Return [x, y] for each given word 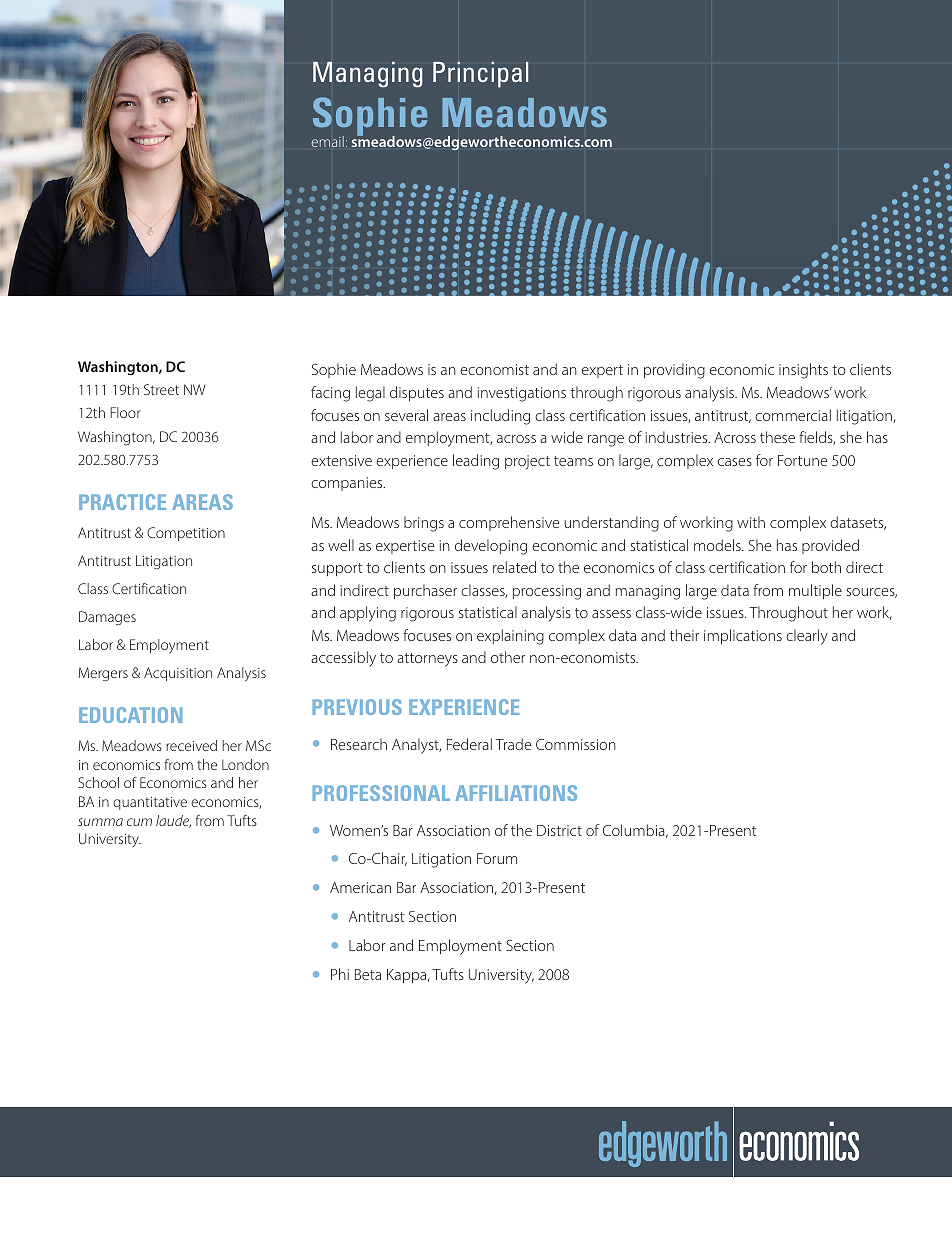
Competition [186, 534]
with [751, 522]
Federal [469, 744]
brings [424, 524]
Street [161, 389]
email [327, 141]
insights [803, 371]
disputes [417, 393]
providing [674, 371]
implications [743, 636]
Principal [481, 74]
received [191, 745]
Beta [368, 974]
